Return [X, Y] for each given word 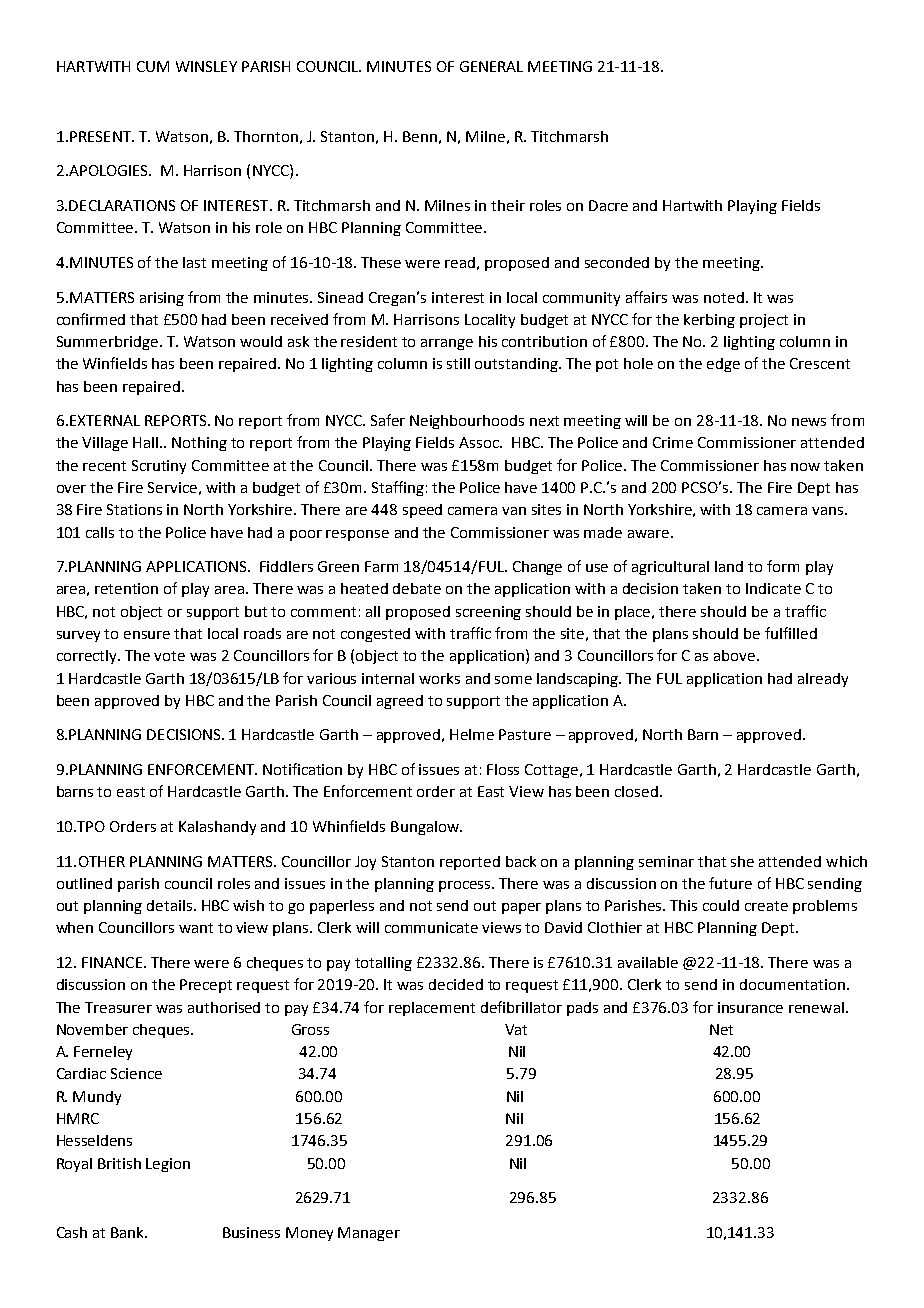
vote [169, 656]
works [439, 678]
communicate [431, 927]
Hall [147, 442]
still [458, 363]
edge [723, 365]
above [736, 655]
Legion [168, 1165]
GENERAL [491, 66]
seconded [617, 262]
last [194, 262]
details [171, 905]
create [766, 906]
